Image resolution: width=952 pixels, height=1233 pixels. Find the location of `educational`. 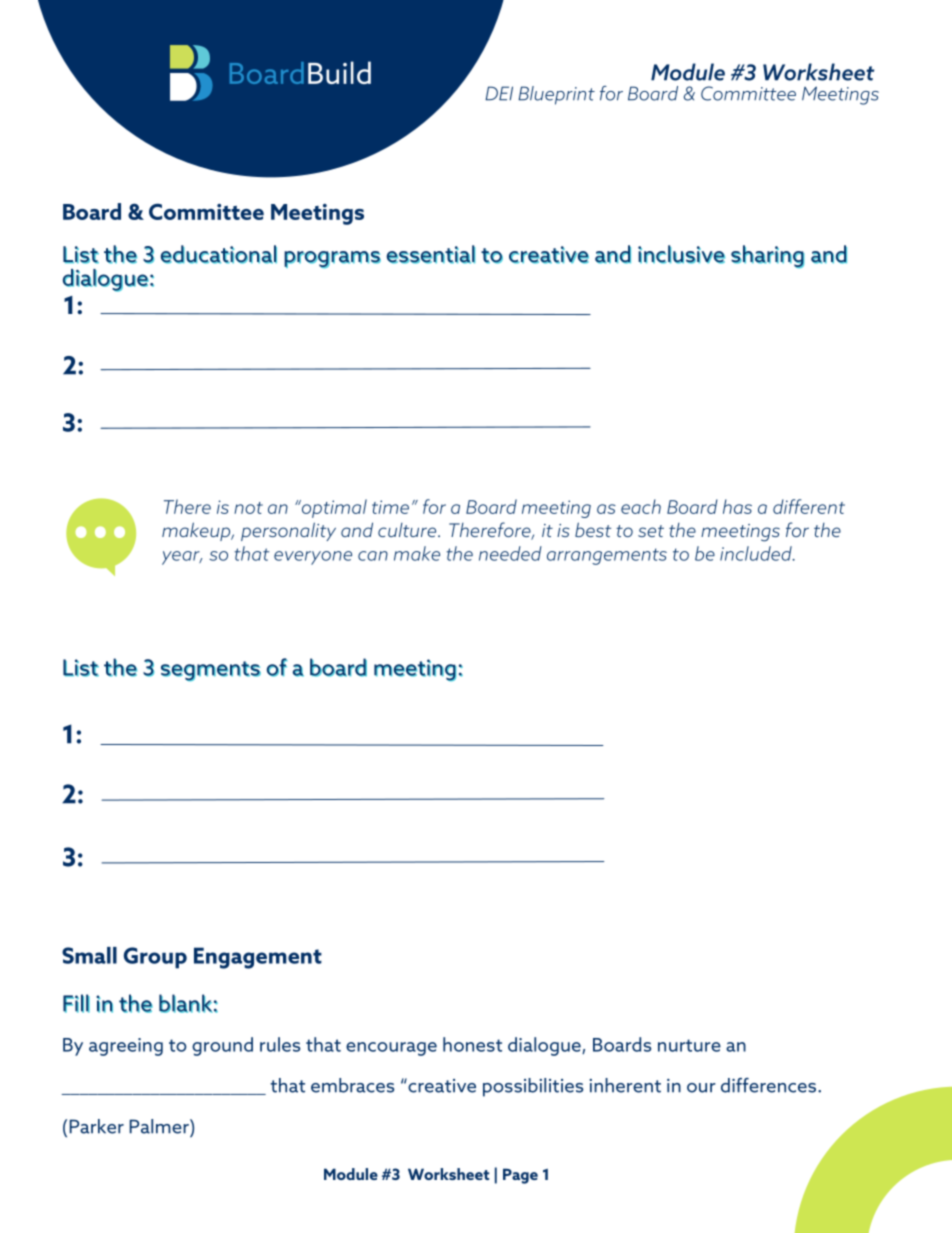

educational is located at coordinates (218, 254).
